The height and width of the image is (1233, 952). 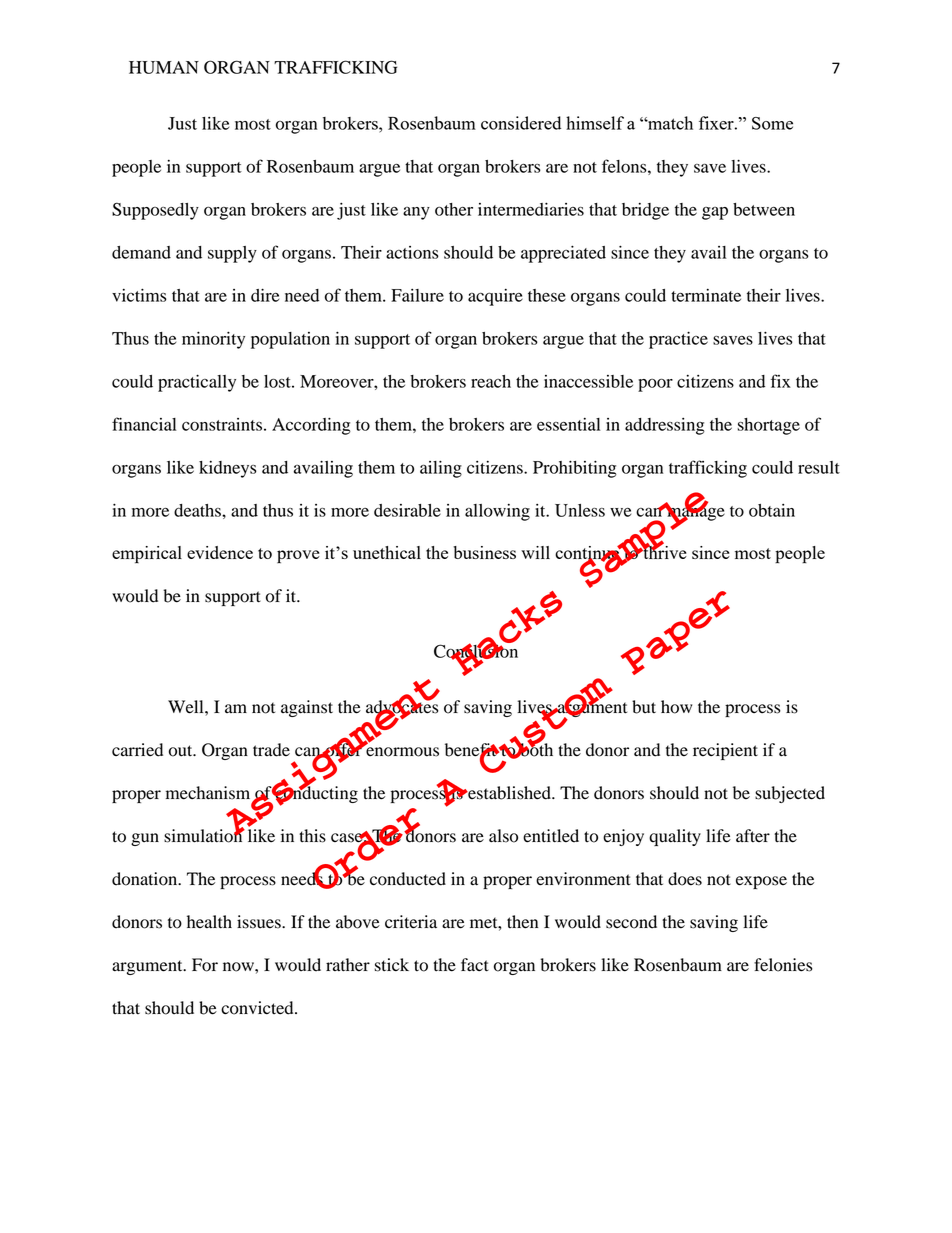 I want to click on HUMAN, so click(x=164, y=67).
